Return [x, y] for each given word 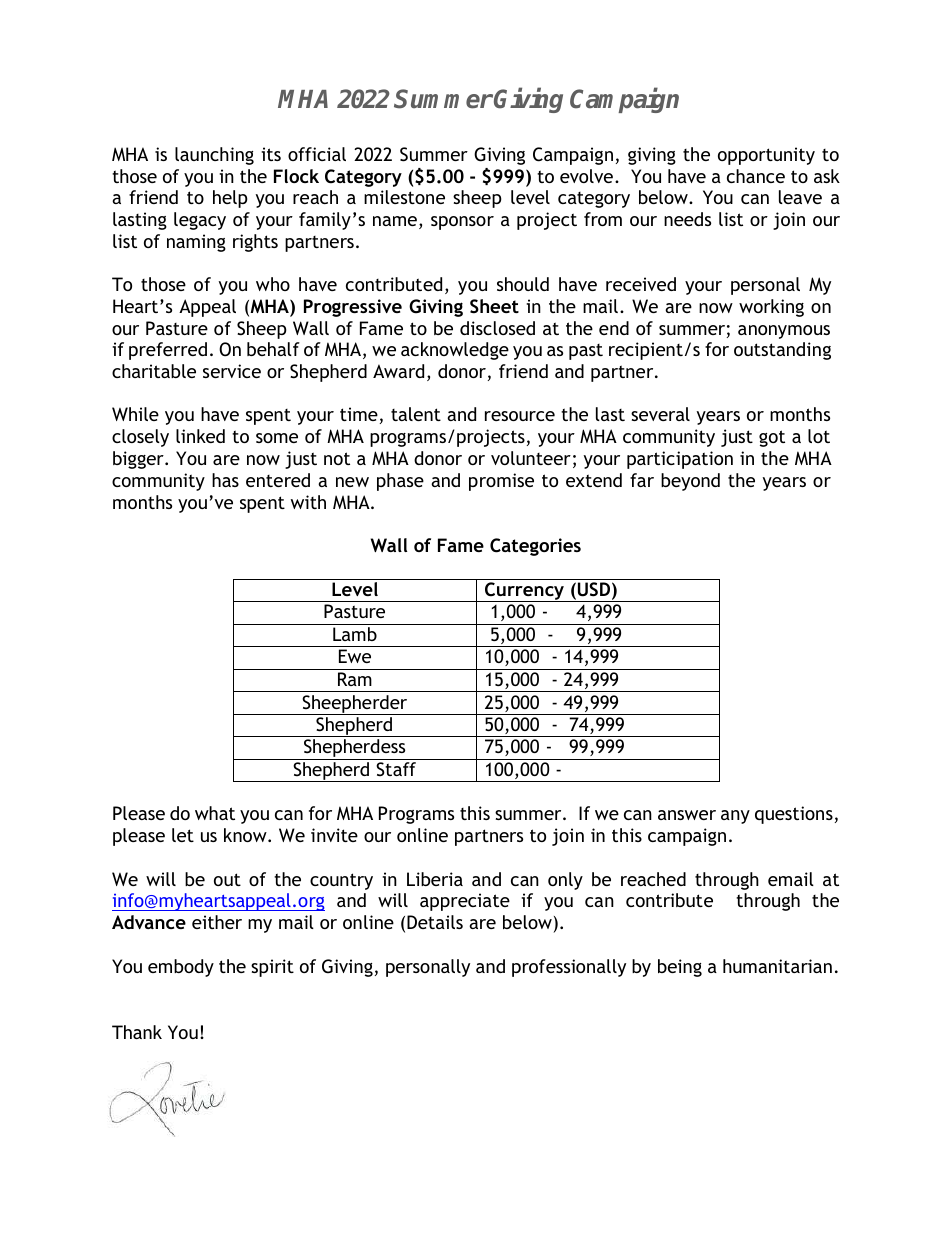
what [215, 813]
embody [181, 968]
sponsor [462, 223]
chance [756, 176]
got [772, 438]
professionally [569, 968]
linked [200, 436]
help [230, 199]
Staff [396, 769]
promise [501, 482]
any [735, 817]
